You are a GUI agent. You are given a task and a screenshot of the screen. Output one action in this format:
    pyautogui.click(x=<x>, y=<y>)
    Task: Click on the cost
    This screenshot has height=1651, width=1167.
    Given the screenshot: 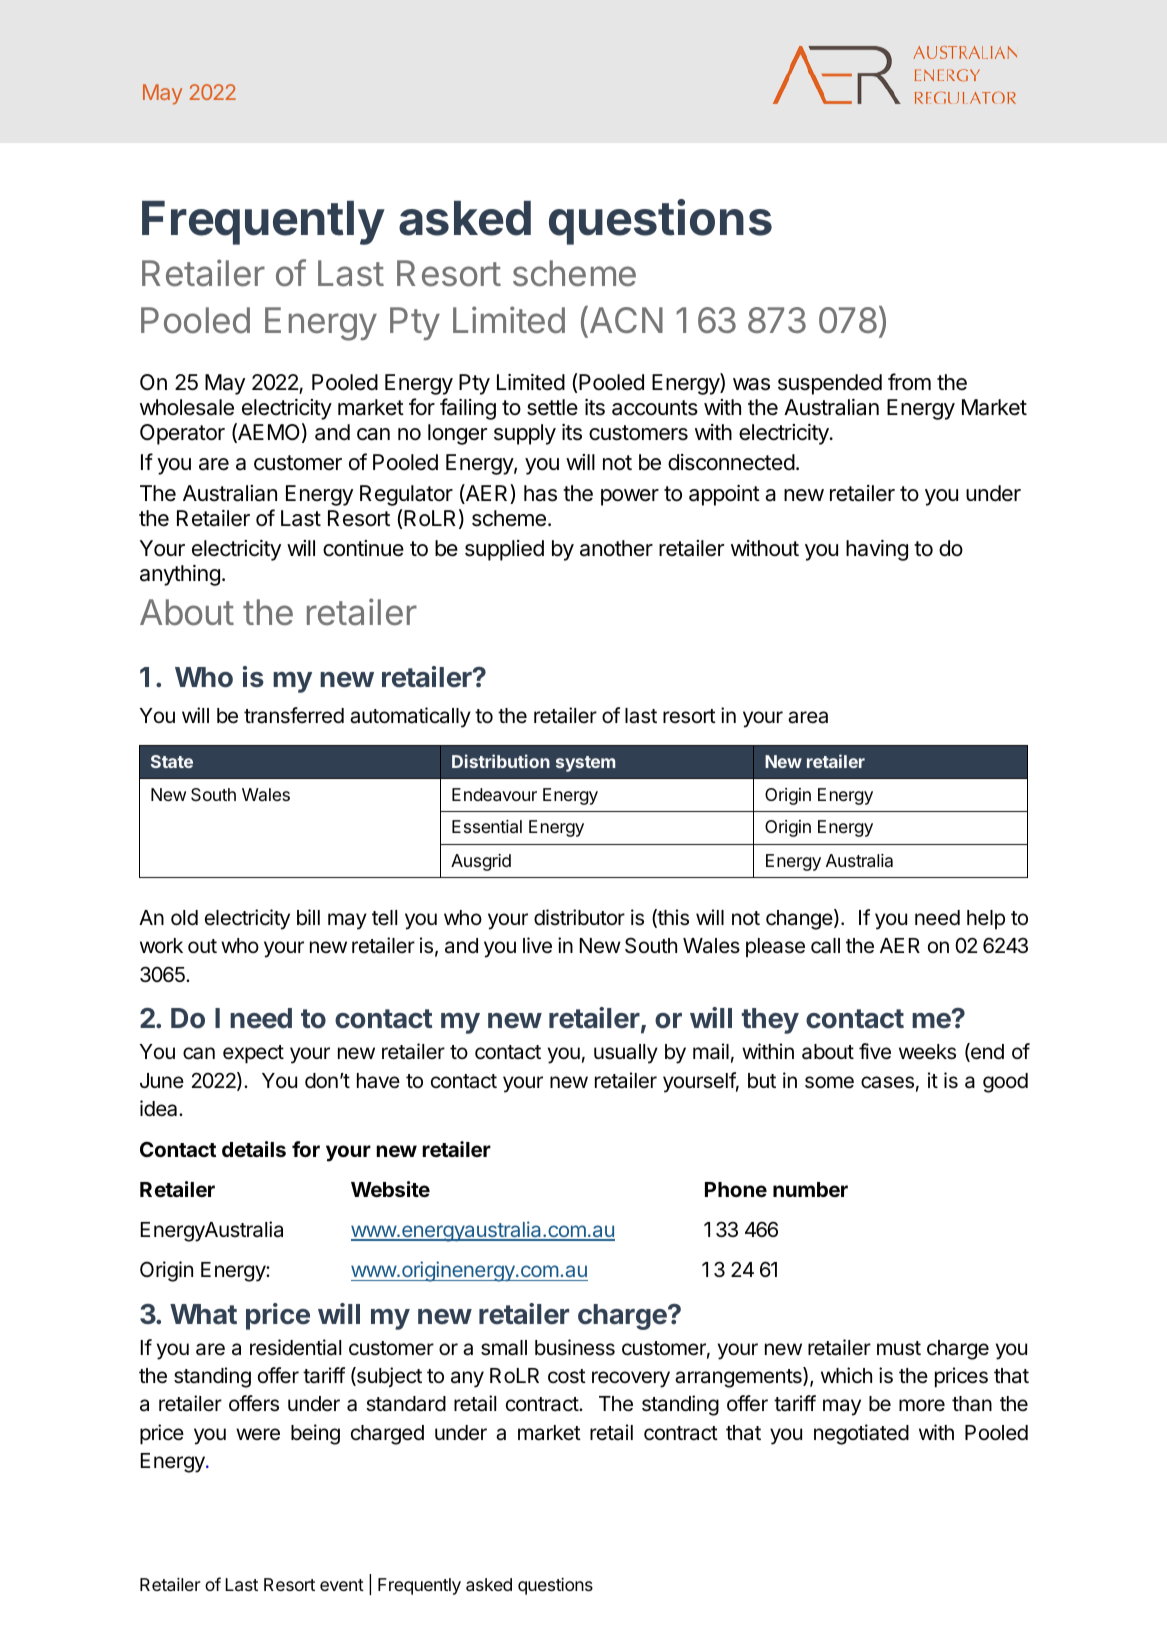 What is the action you would take?
    pyautogui.click(x=567, y=1376)
